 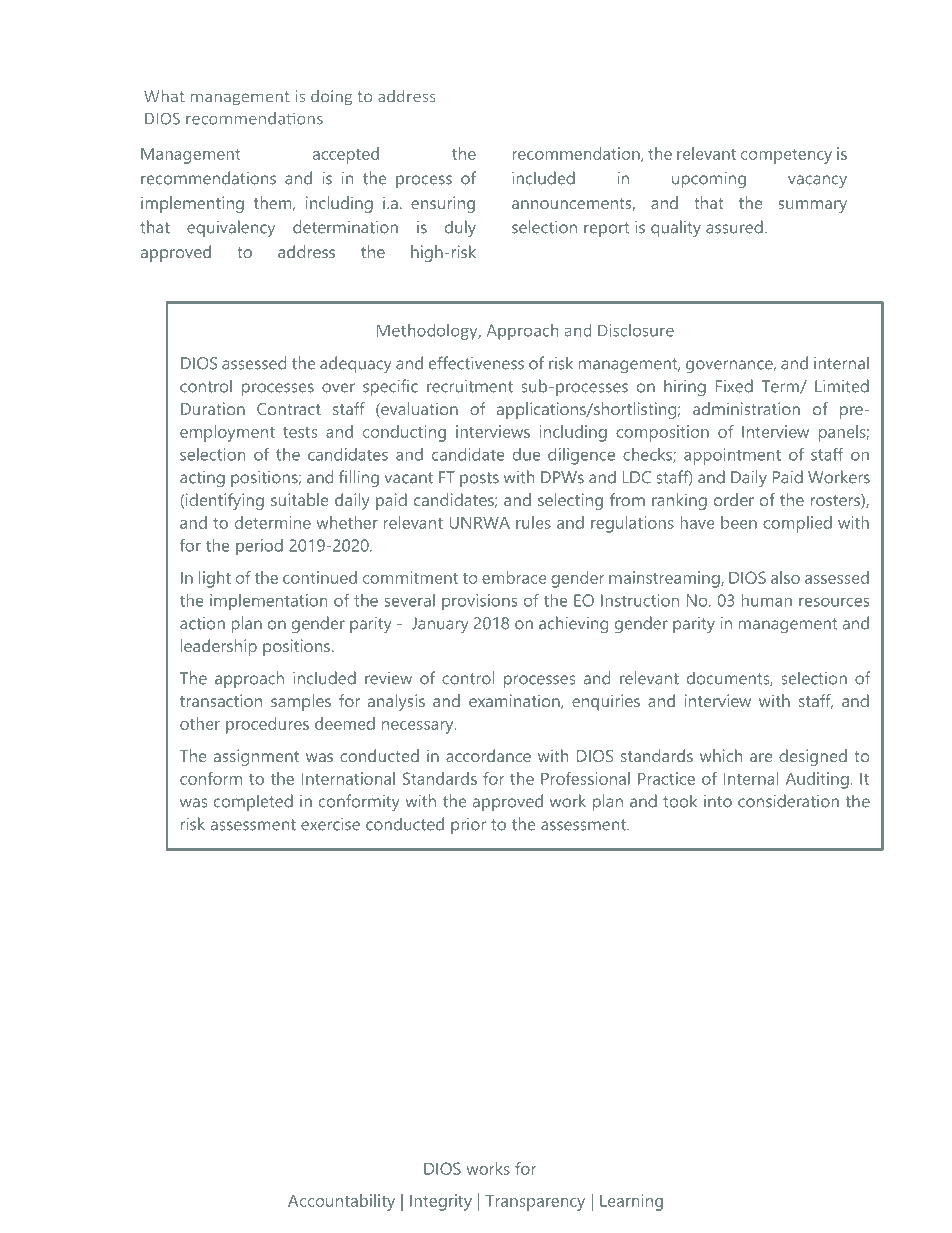 What do you see at coordinates (443, 204) in the document?
I see `ensuring` at bounding box center [443, 204].
